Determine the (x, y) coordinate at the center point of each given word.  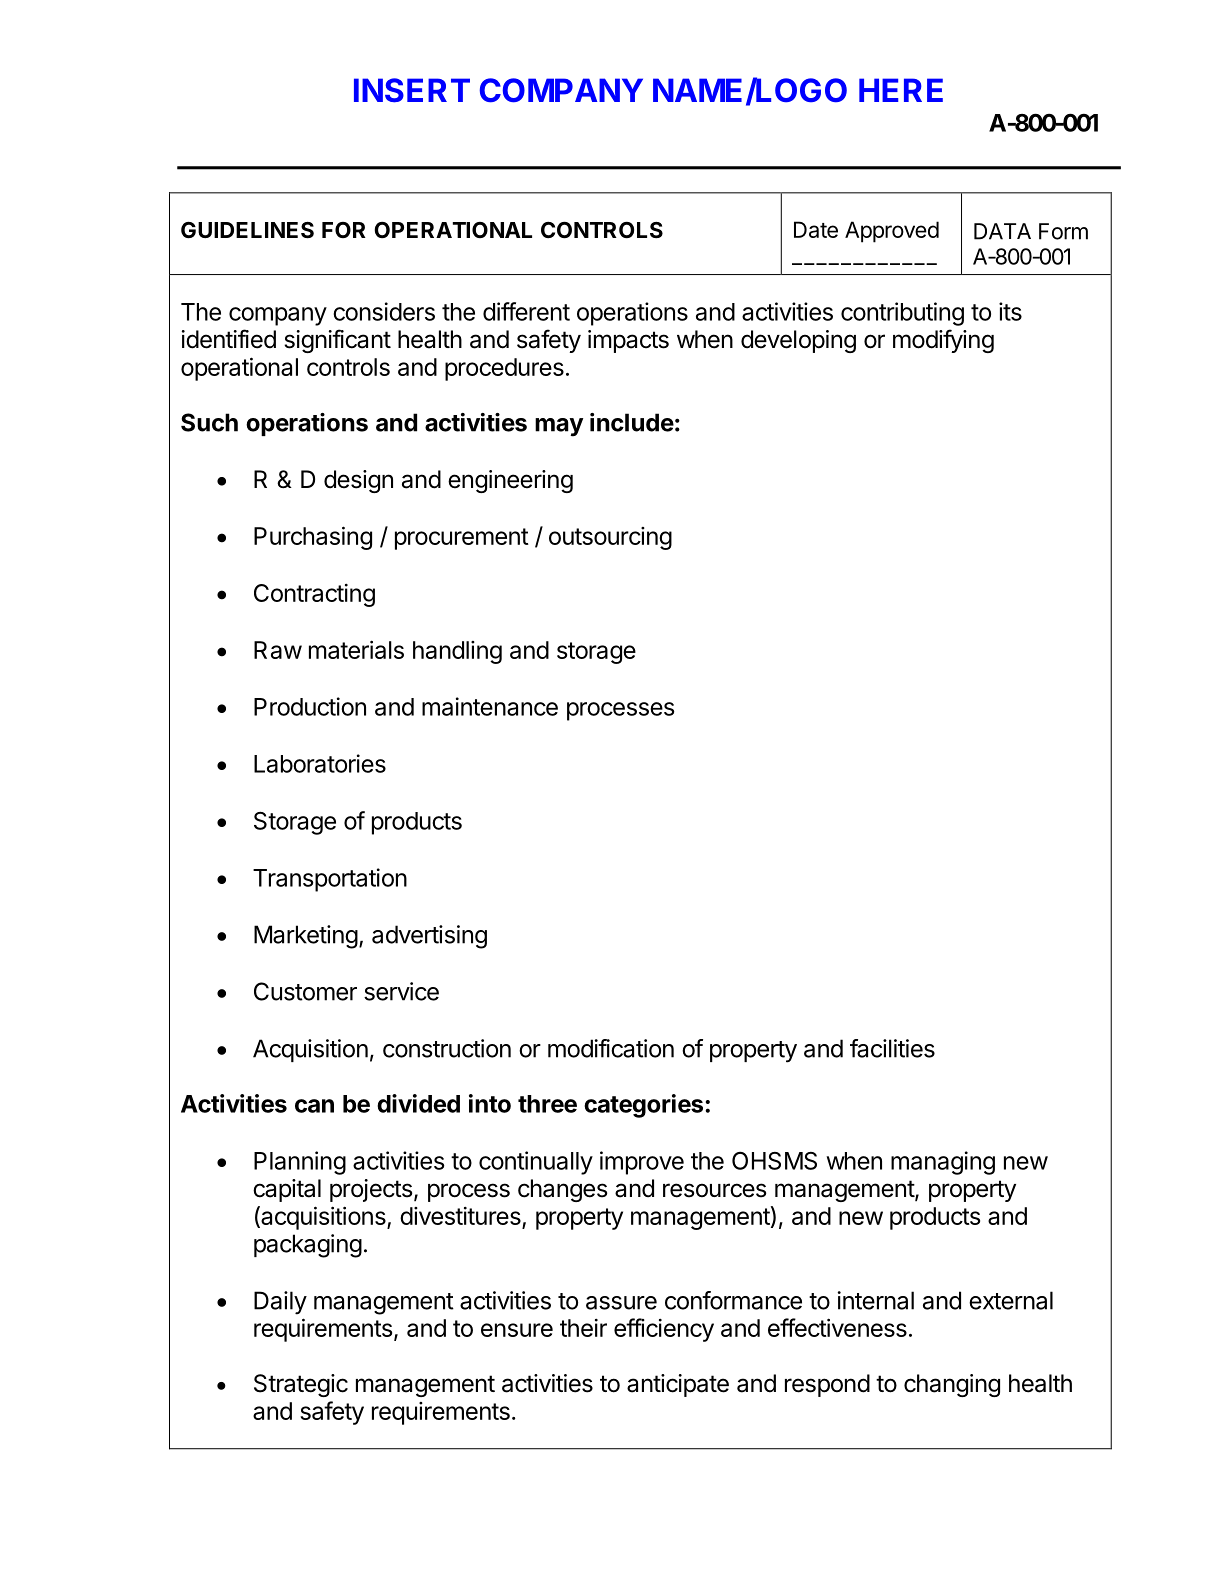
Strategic (301, 1385)
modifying (943, 341)
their (583, 1328)
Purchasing (313, 538)
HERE (901, 90)
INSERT (412, 90)
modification (611, 1048)
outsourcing (610, 538)
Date (816, 229)
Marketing (306, 937)
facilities (892, 1048)
